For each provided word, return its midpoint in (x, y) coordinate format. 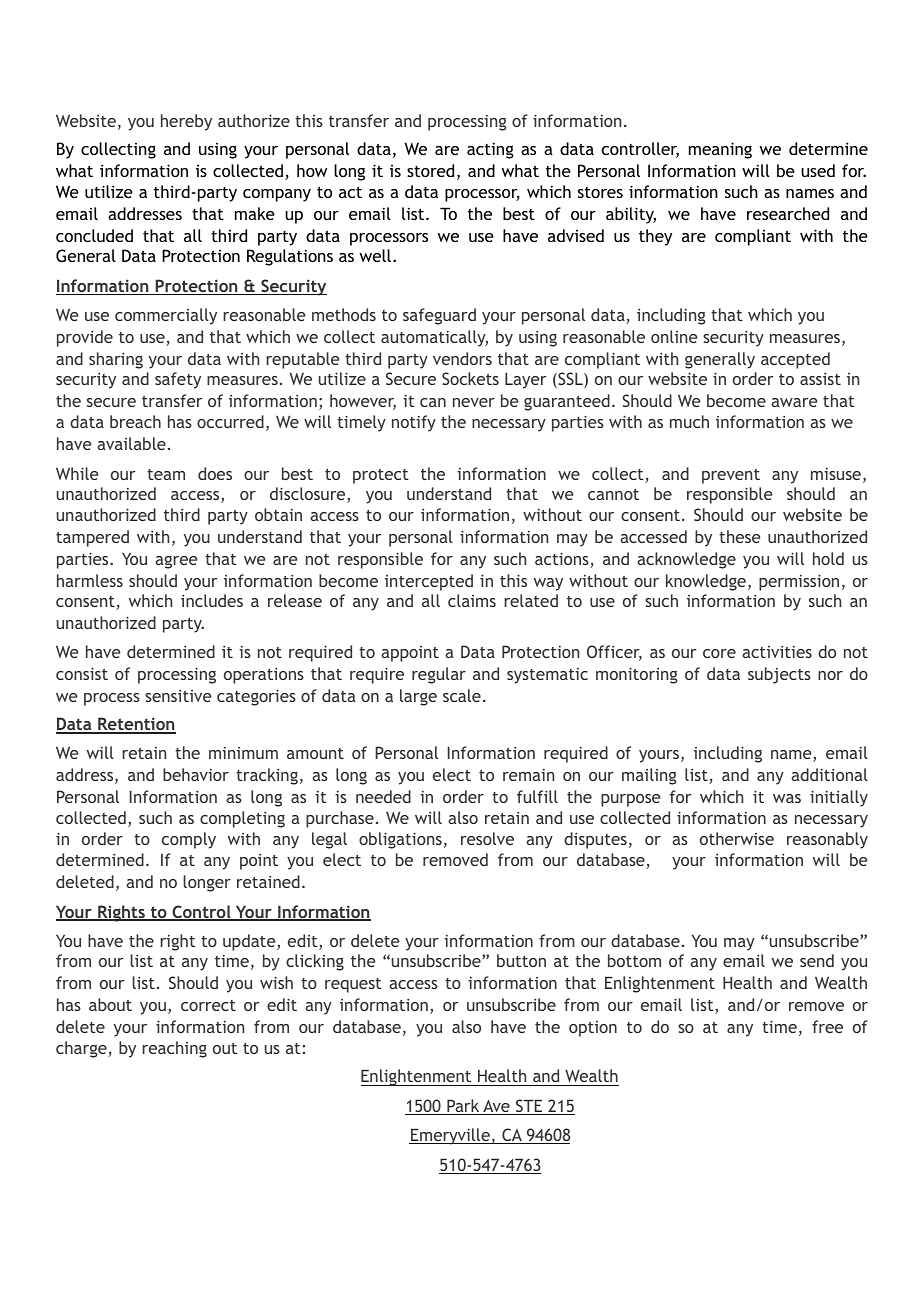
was (787, 798)
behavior (196, 774)
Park (463, 1107)
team (166, 474)
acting (490, 150)
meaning (720, 150)
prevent (731, 476)
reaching (174, 1049)
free (827, 1026)
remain (528, 775)
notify (414, 423)
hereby (186, 122)
